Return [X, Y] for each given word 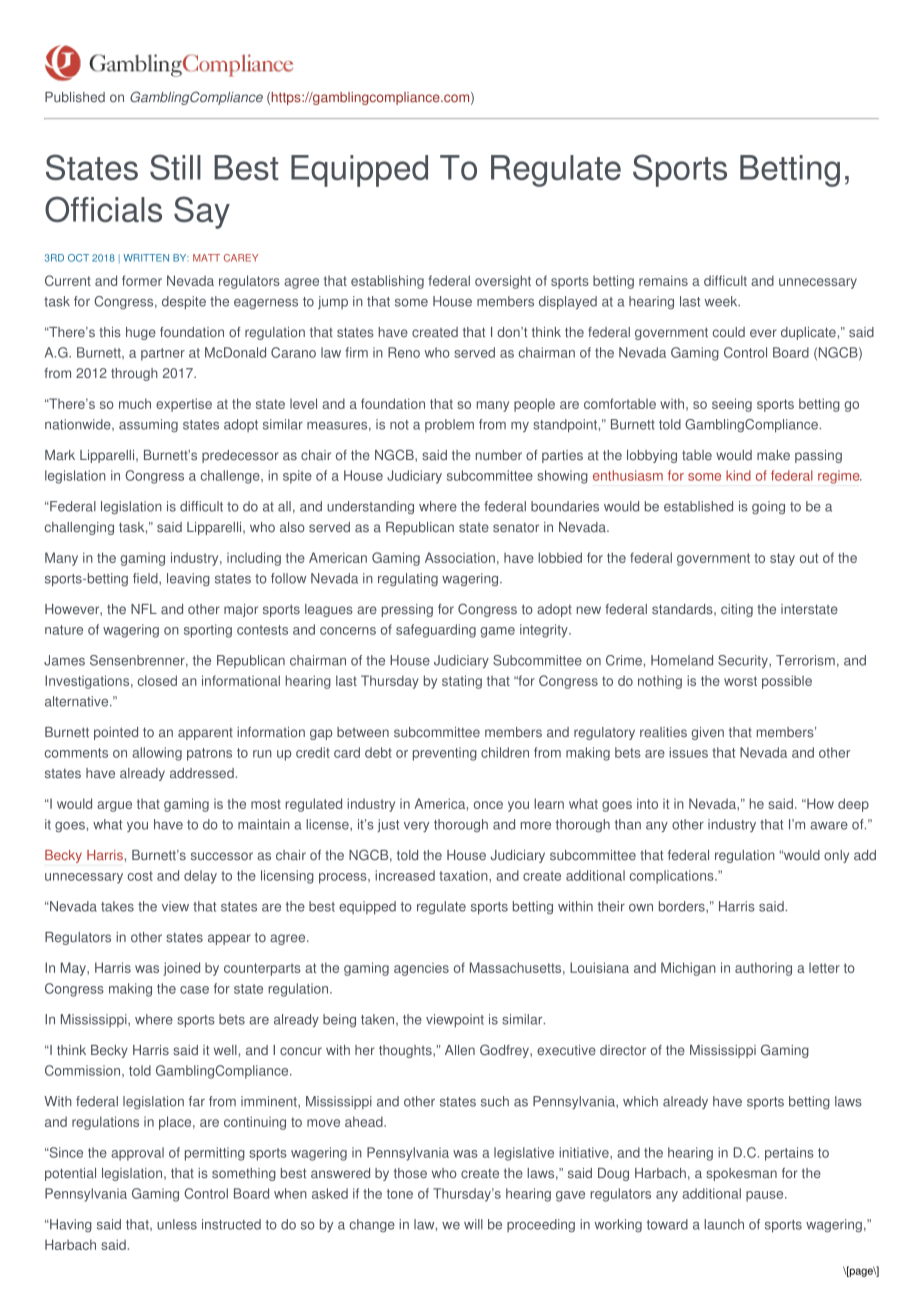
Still [175, 167]
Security [744, 661]
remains [663, 280]
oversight [503, 282]
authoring [763, 969]
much [135, 403]
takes [117, 906]
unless [177, 1224]
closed [157, 680]
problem [449, 425]
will [473, 1224]
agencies [421, 969]
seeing [732, 405]
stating [462, 682]
